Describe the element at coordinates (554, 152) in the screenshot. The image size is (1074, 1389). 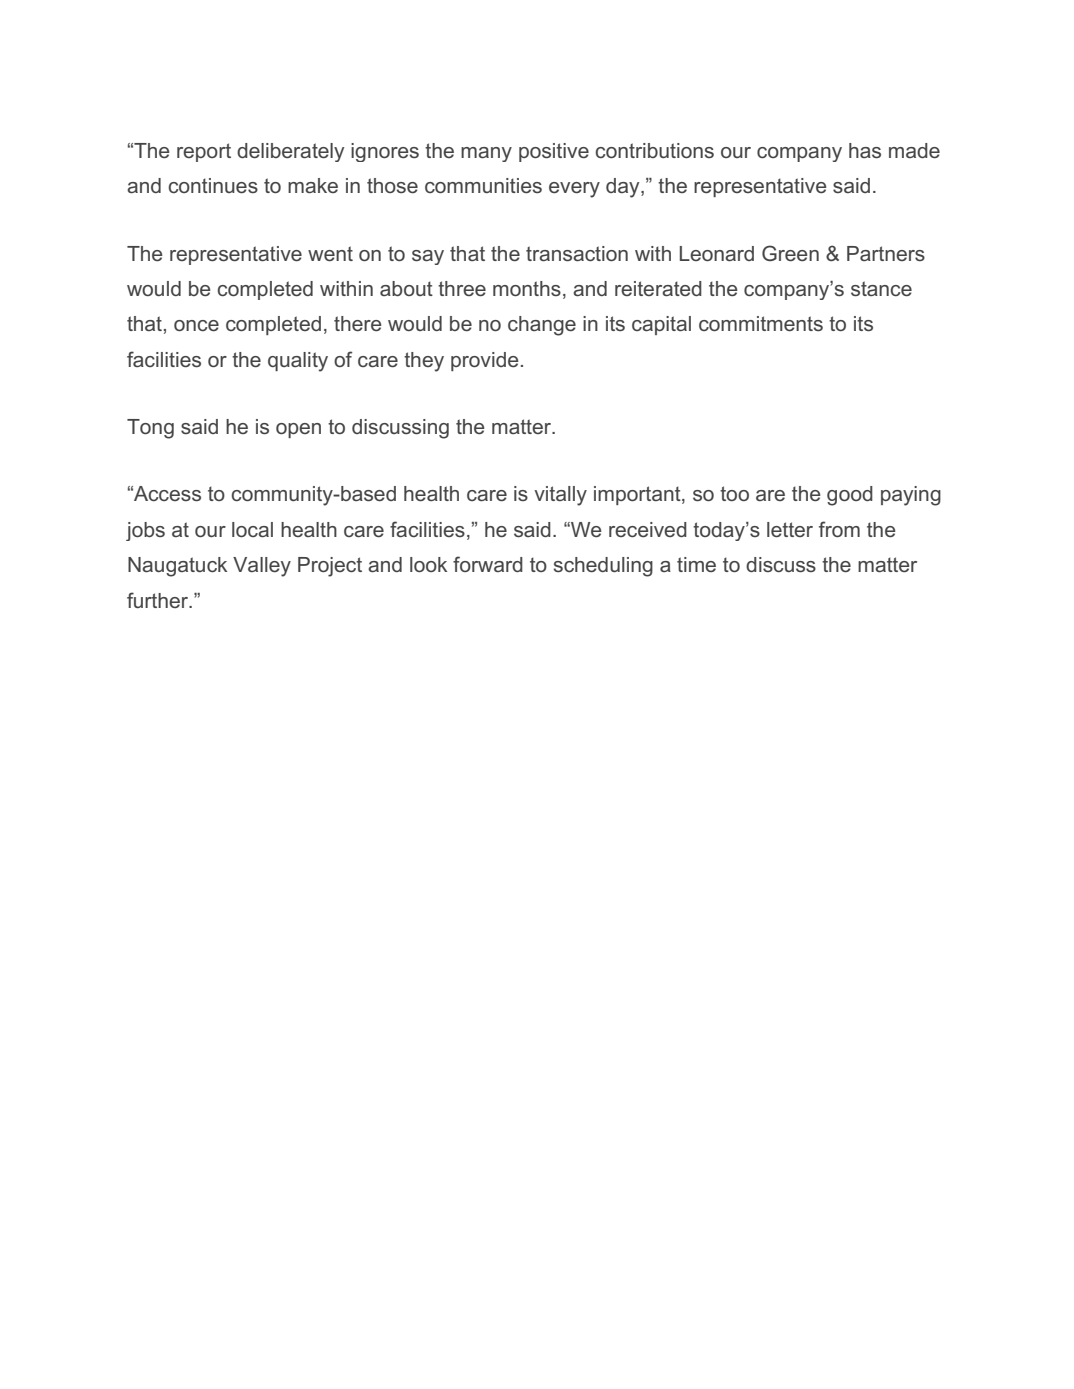
I see `positive` at that location.
